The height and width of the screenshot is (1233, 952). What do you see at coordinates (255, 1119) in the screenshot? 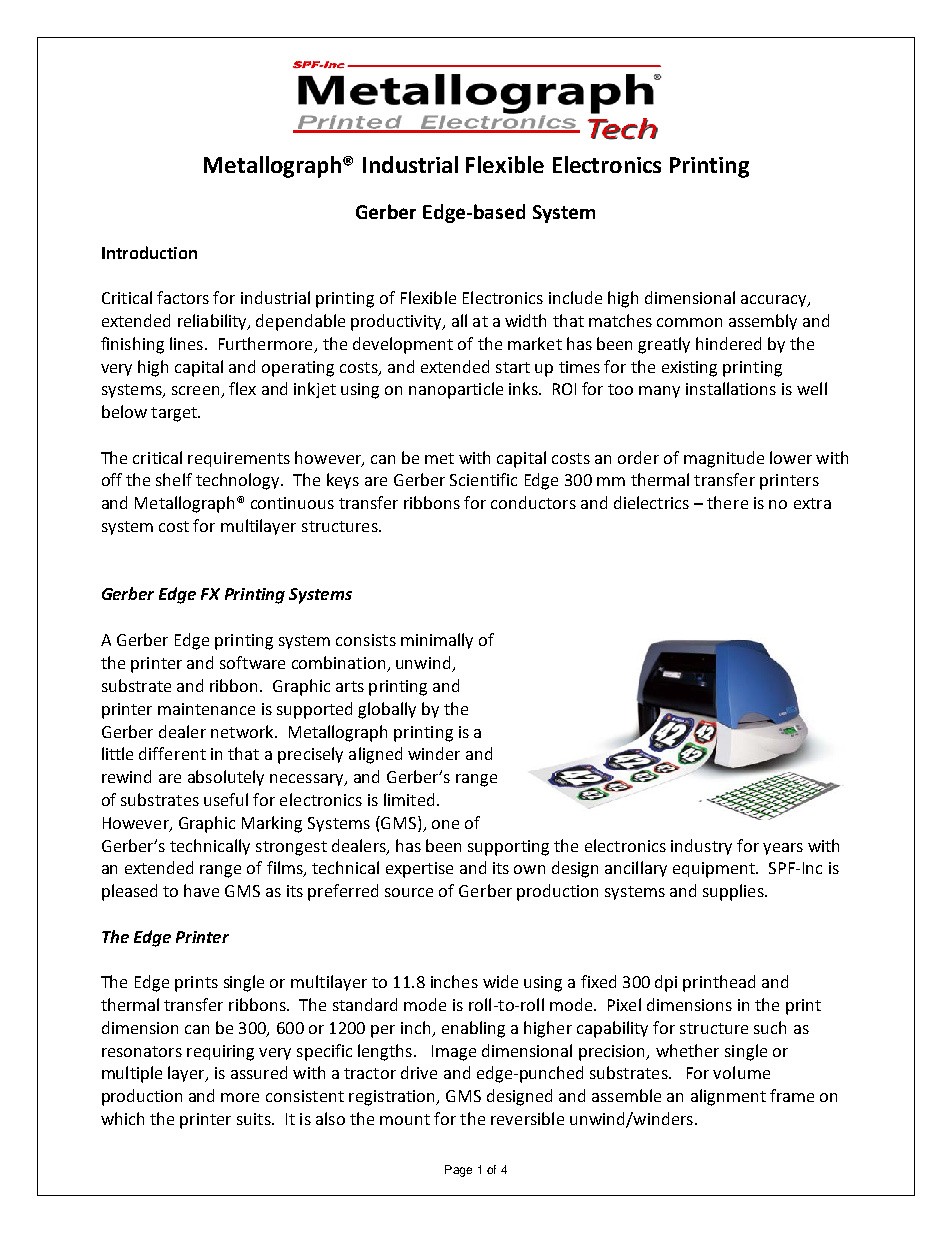
I see `suits` at bounding box center [255, 1119].
